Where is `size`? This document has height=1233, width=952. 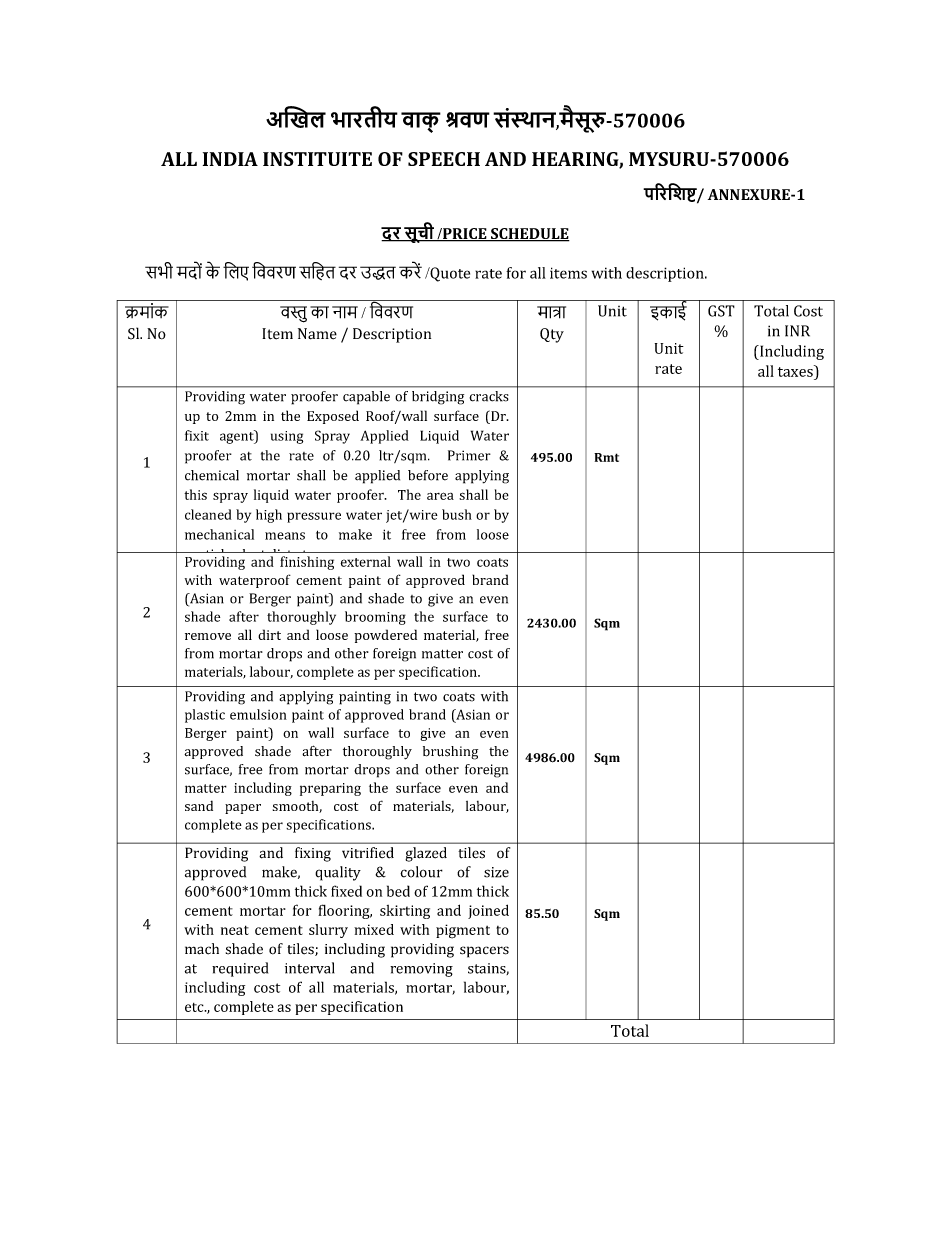
size is located at coordinates (496, 872).
